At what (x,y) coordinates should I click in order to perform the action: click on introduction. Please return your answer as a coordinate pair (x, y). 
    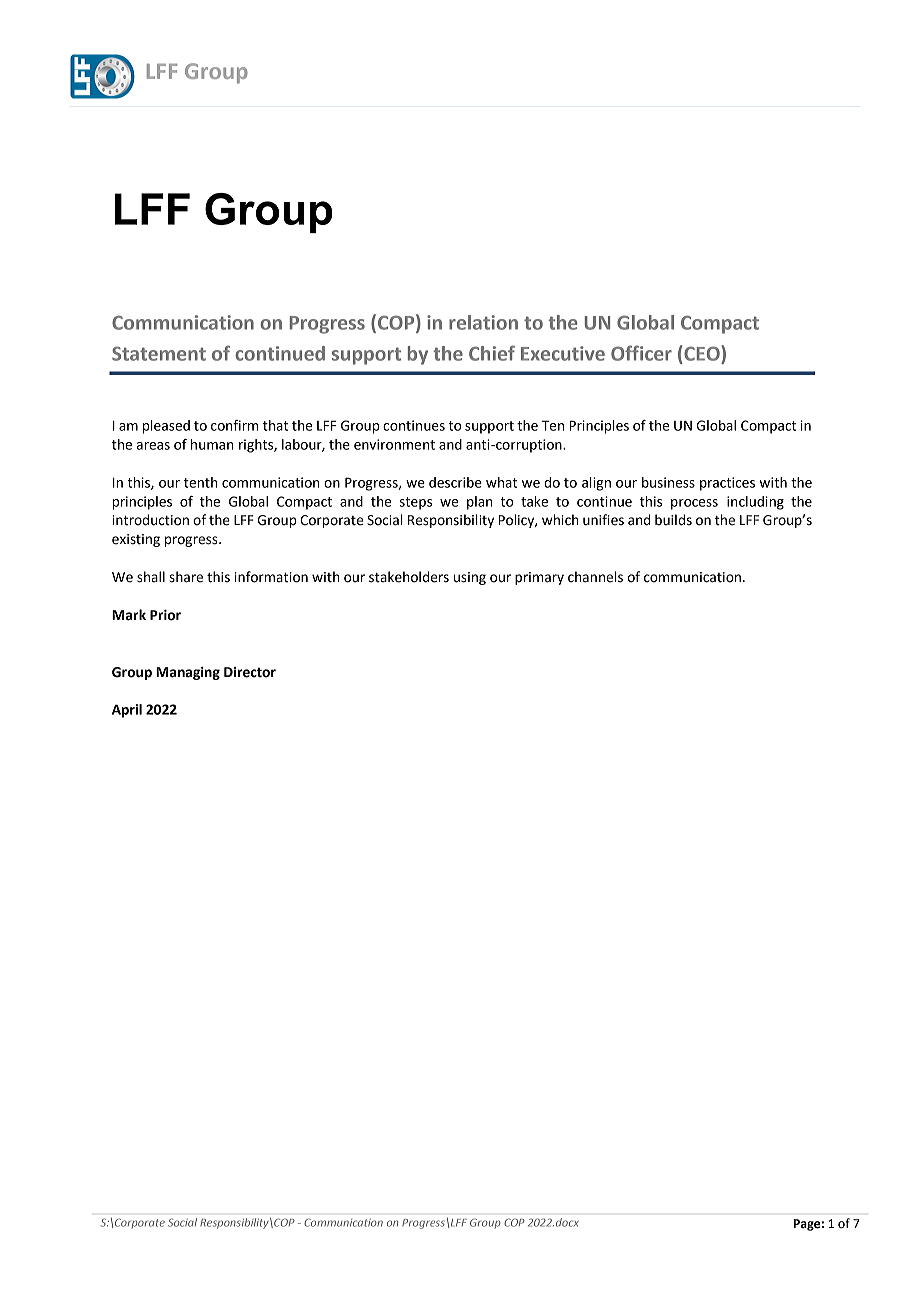
    Looking at the image, I should click on (150, 520).
